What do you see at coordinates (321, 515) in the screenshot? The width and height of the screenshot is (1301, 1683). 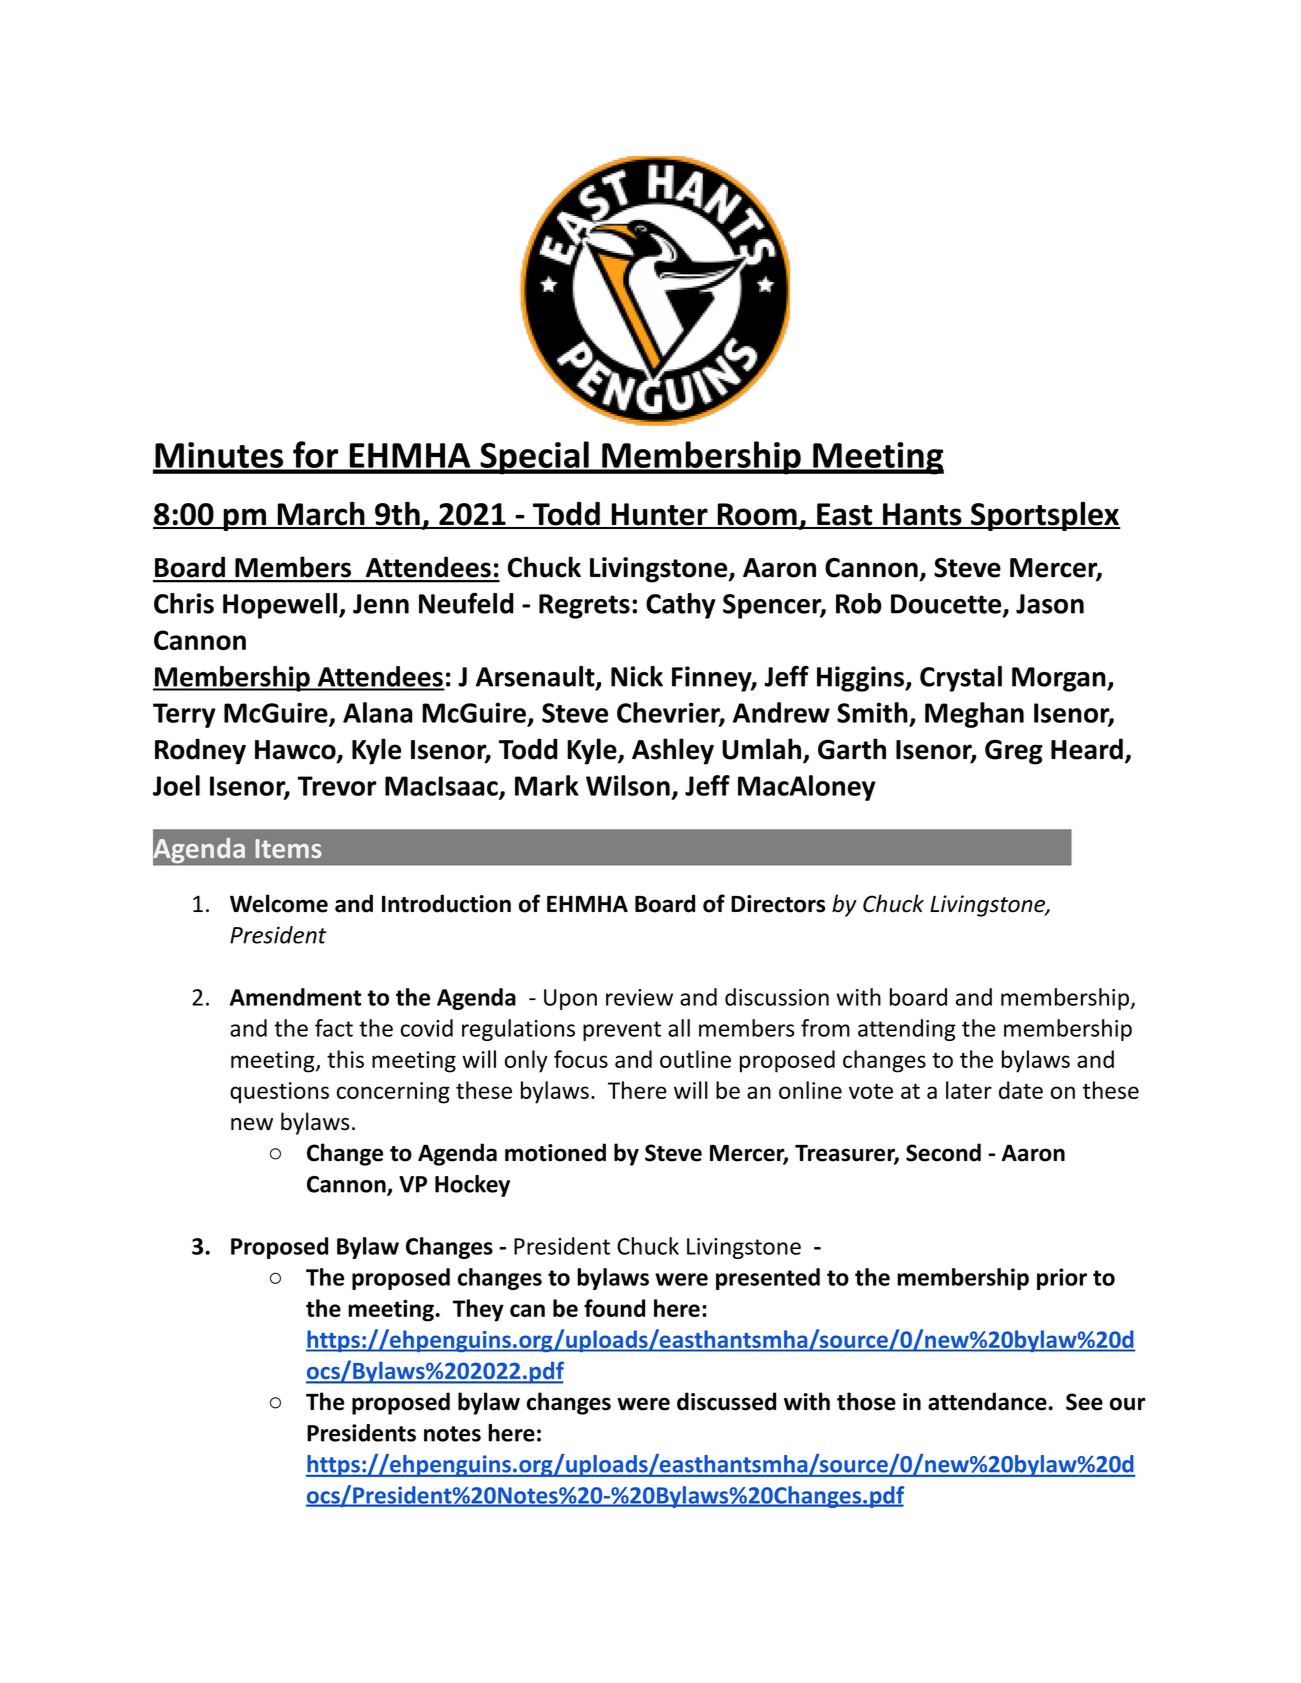 I see `March` at bounding box center [321, 515].
